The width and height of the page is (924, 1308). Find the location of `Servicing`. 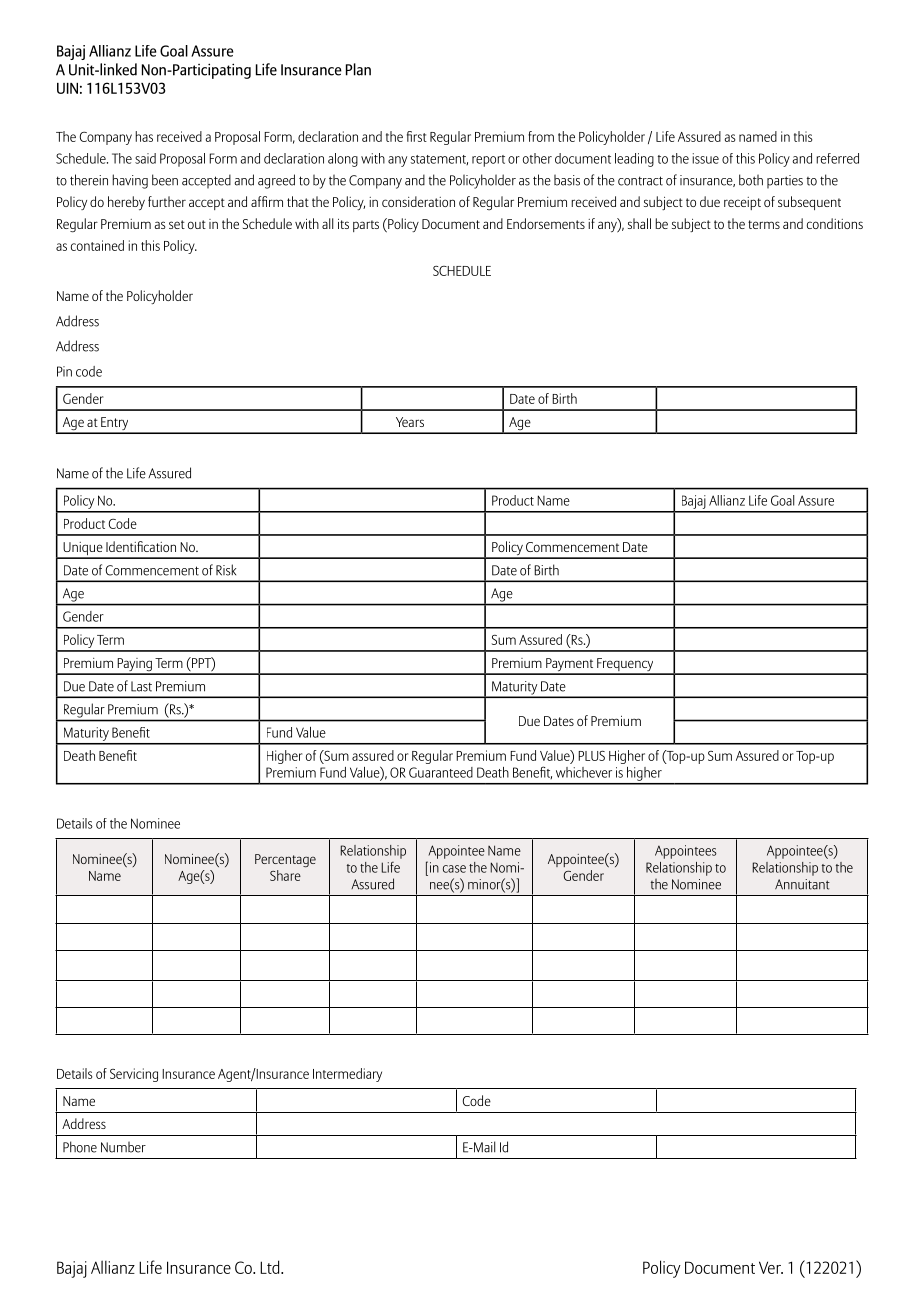

Servicing is located at coordinates (134, 1075).
